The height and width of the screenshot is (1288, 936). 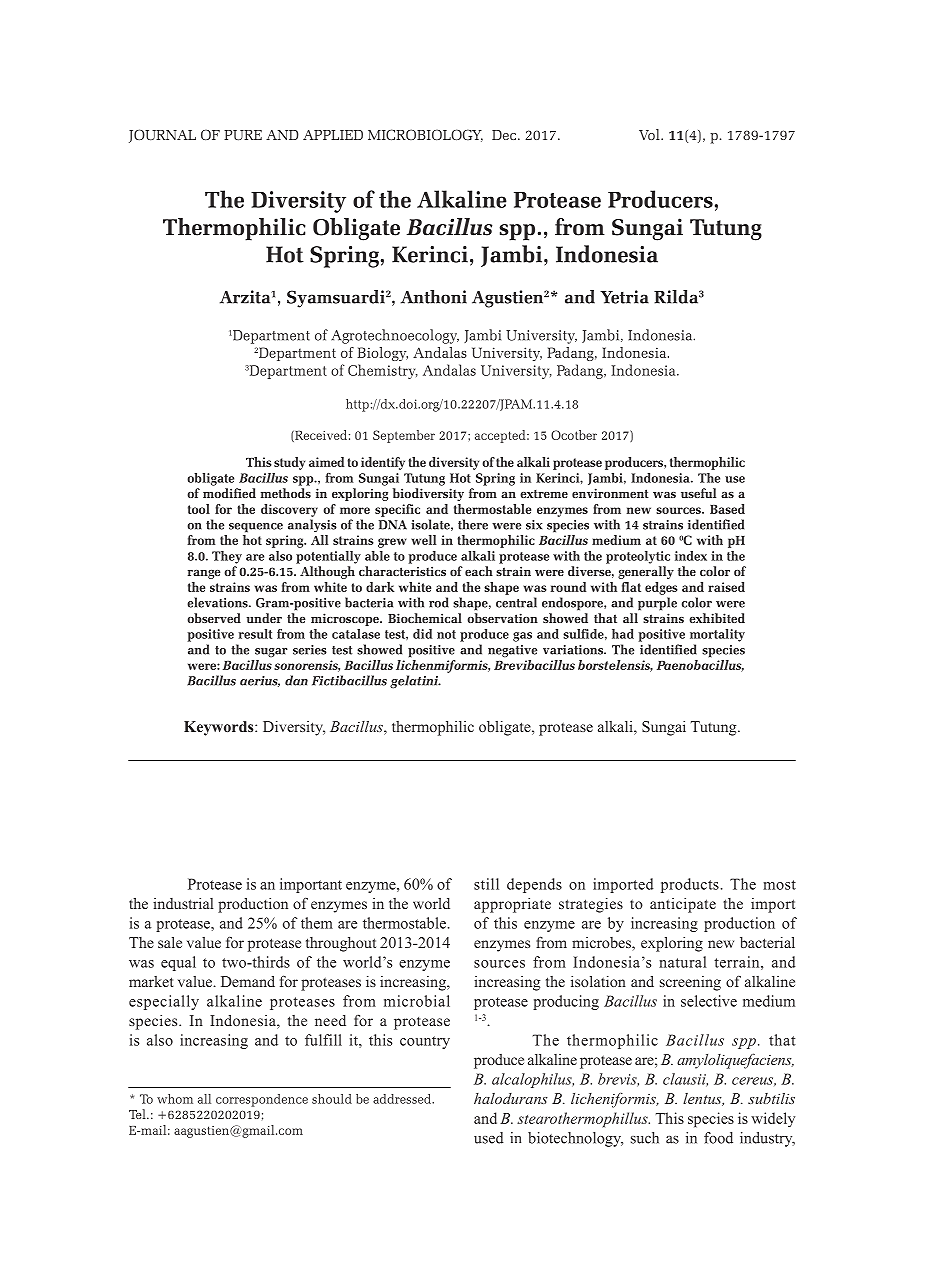 I want to click on correspondence, so click(x=262, y=1100).
